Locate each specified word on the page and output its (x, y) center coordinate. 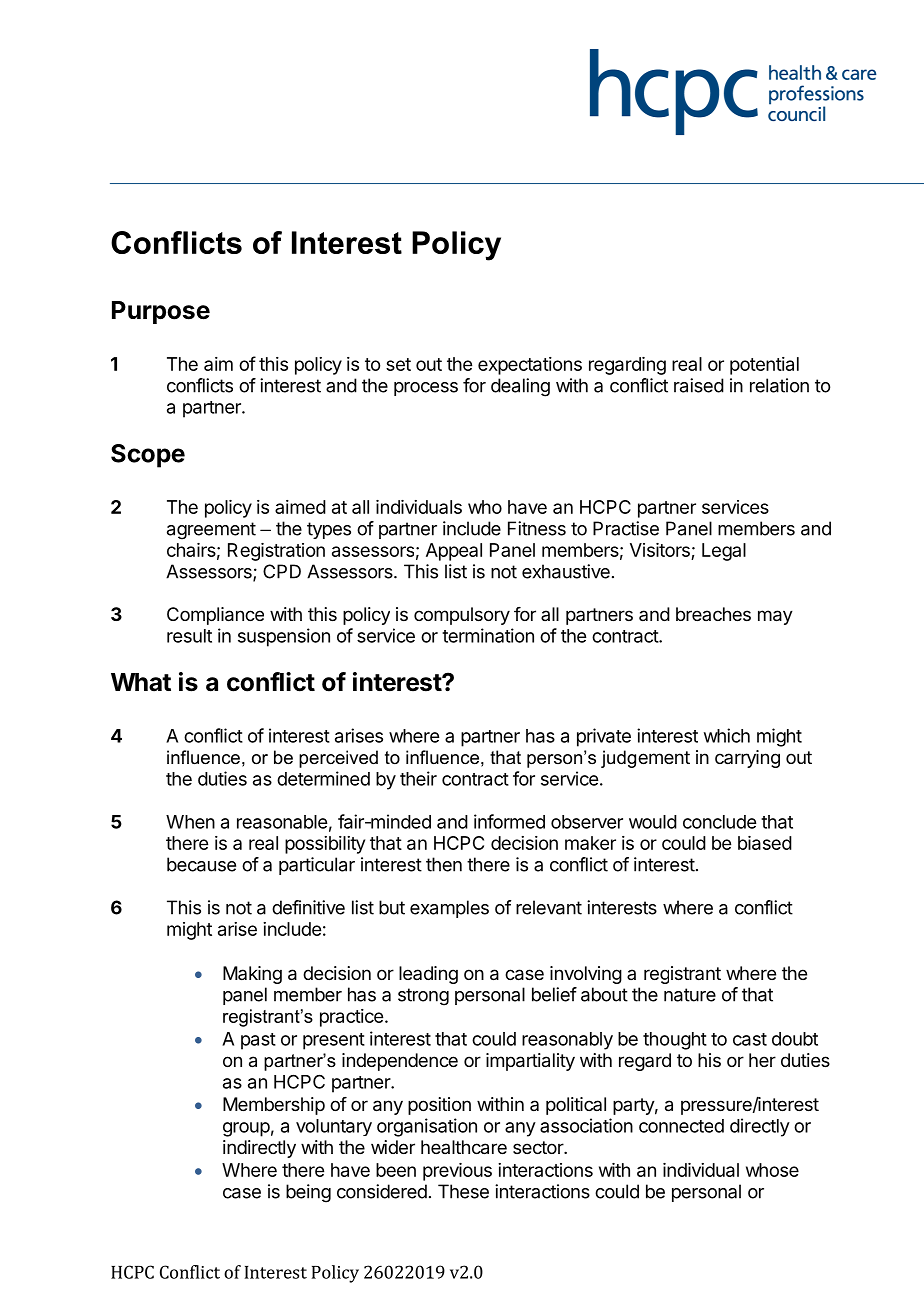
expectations (530, 366)
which (727, 735)
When (190, 822)
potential (764, 366)
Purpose (161, 312)
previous (457, 1172)
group (246, 1129)
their (418, 778)
